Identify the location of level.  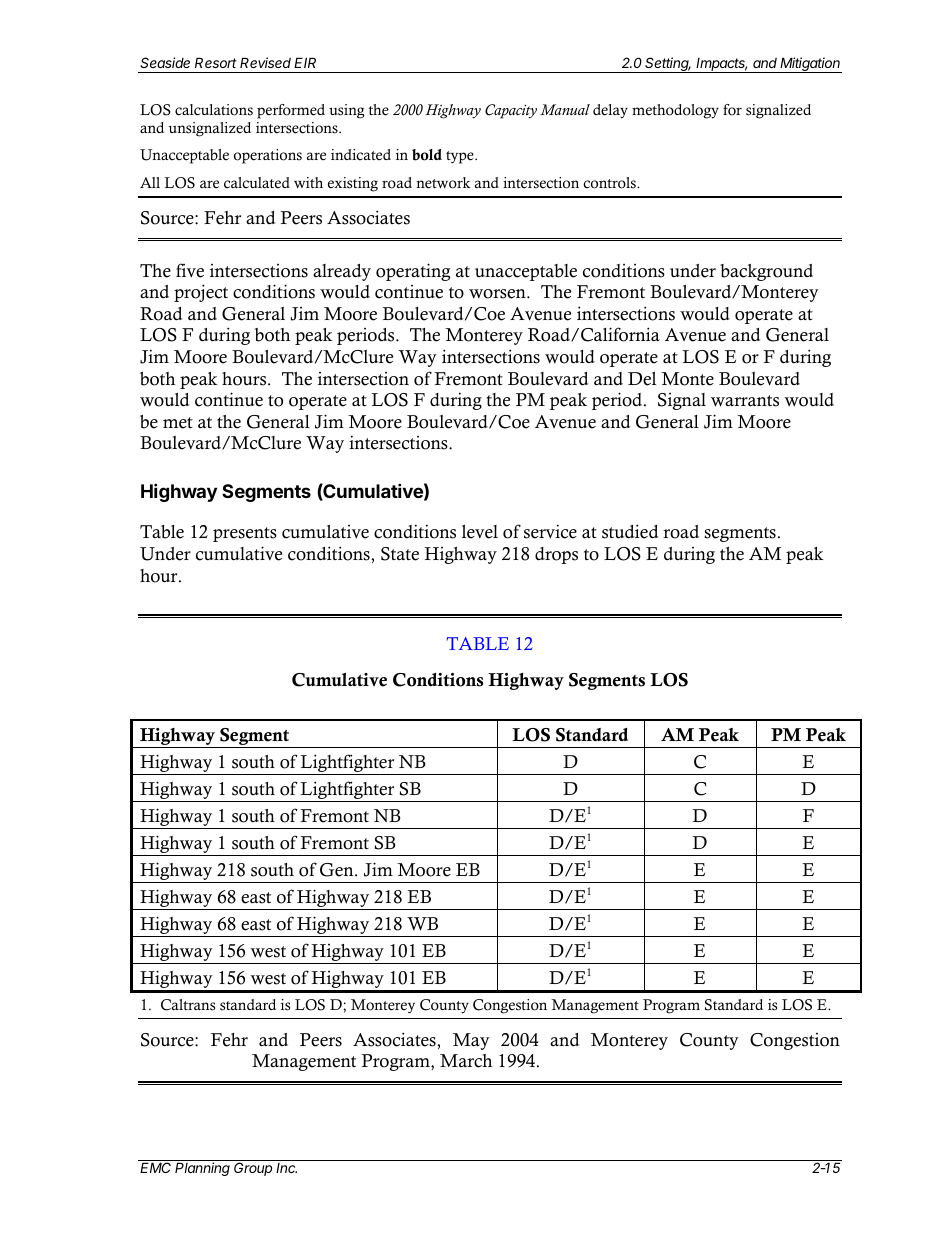
(480, 532).
